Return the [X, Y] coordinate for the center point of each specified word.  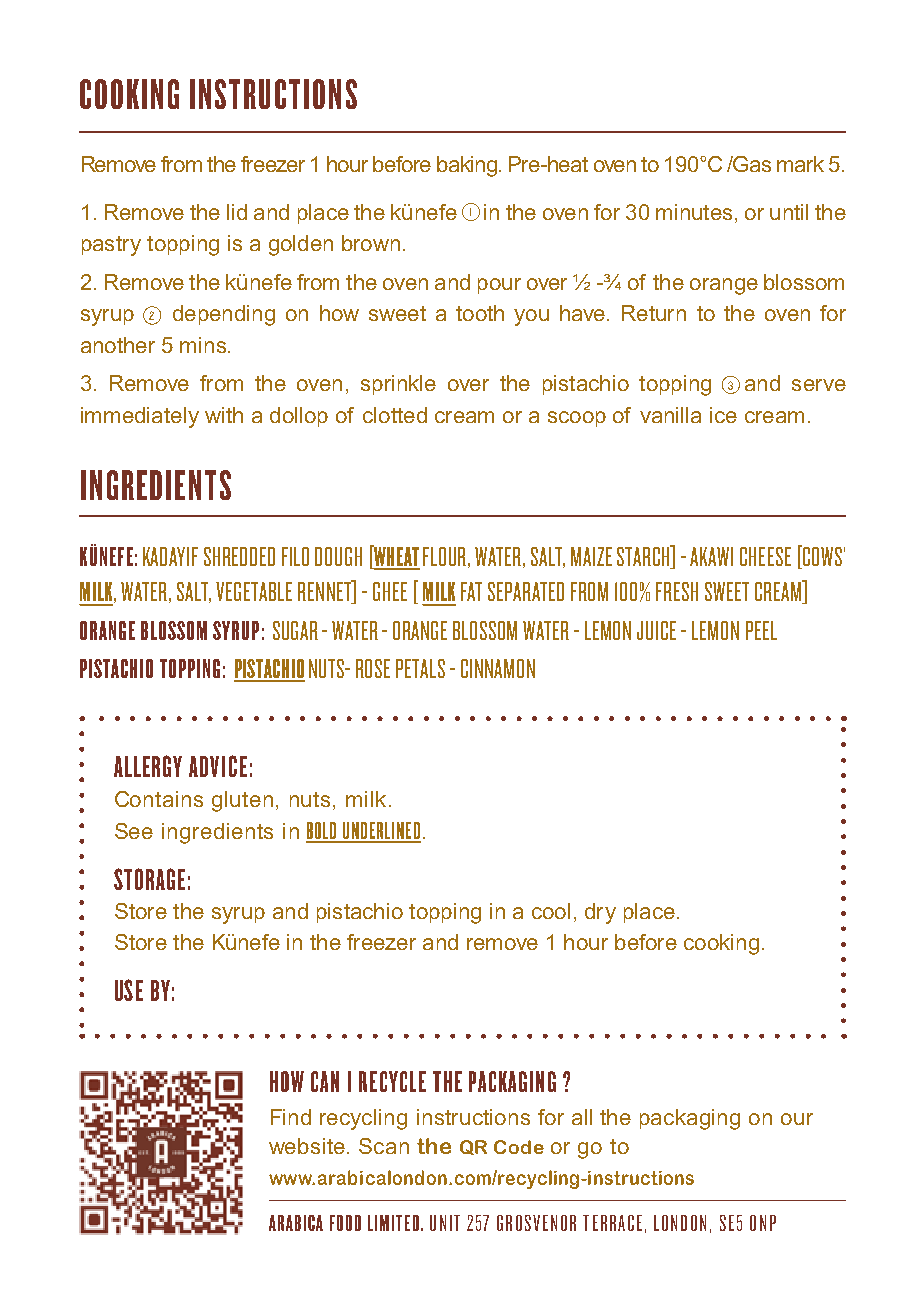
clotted [395, 415]
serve [819, 385]
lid [237, 212]
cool [551, 911]
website [307, 1146]
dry [600, 913]
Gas [751, 164]
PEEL [761, 630]
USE [129, 990]
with [224, 415]
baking [468, 166]
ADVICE [218, 766]
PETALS [420, 668]
